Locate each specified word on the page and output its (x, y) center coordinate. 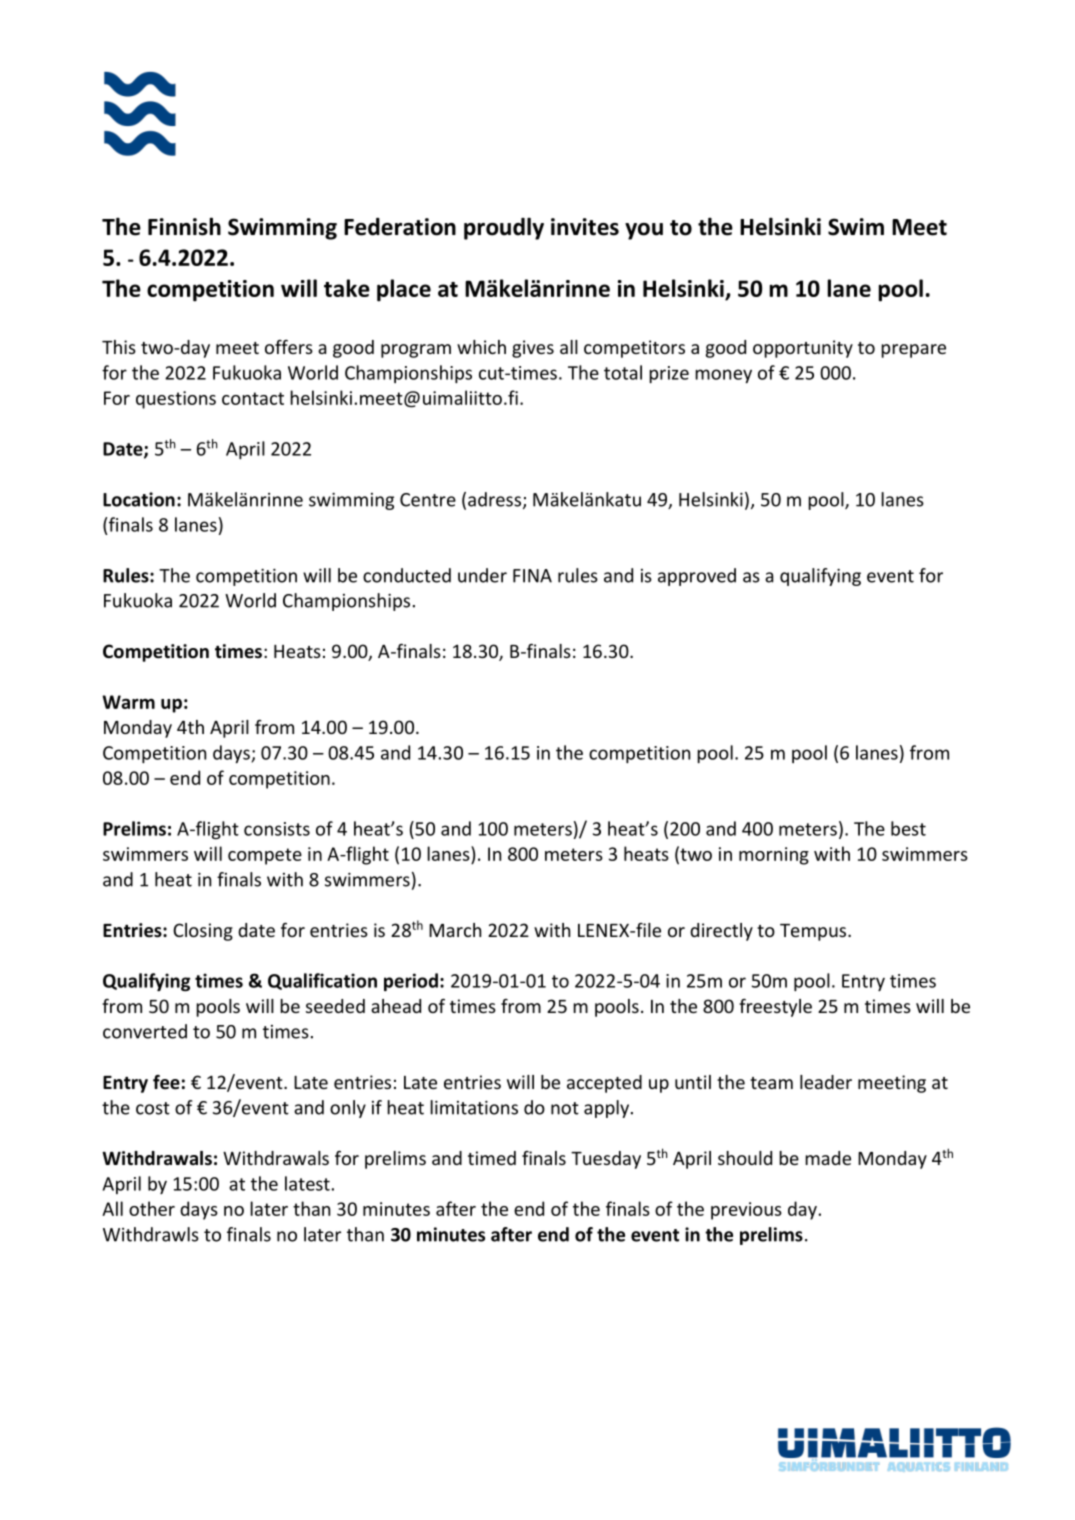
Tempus (814, 932)
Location (139, 499)
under (482, 575)
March (455, 930)
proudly (504, 228)
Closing (203, 932)
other (152, 1208)
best (908, 828)
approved (697, 577)
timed (492, 1158)
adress (494, 499)
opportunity (803, 349)
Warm (128, 702)
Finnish (184, 226)
